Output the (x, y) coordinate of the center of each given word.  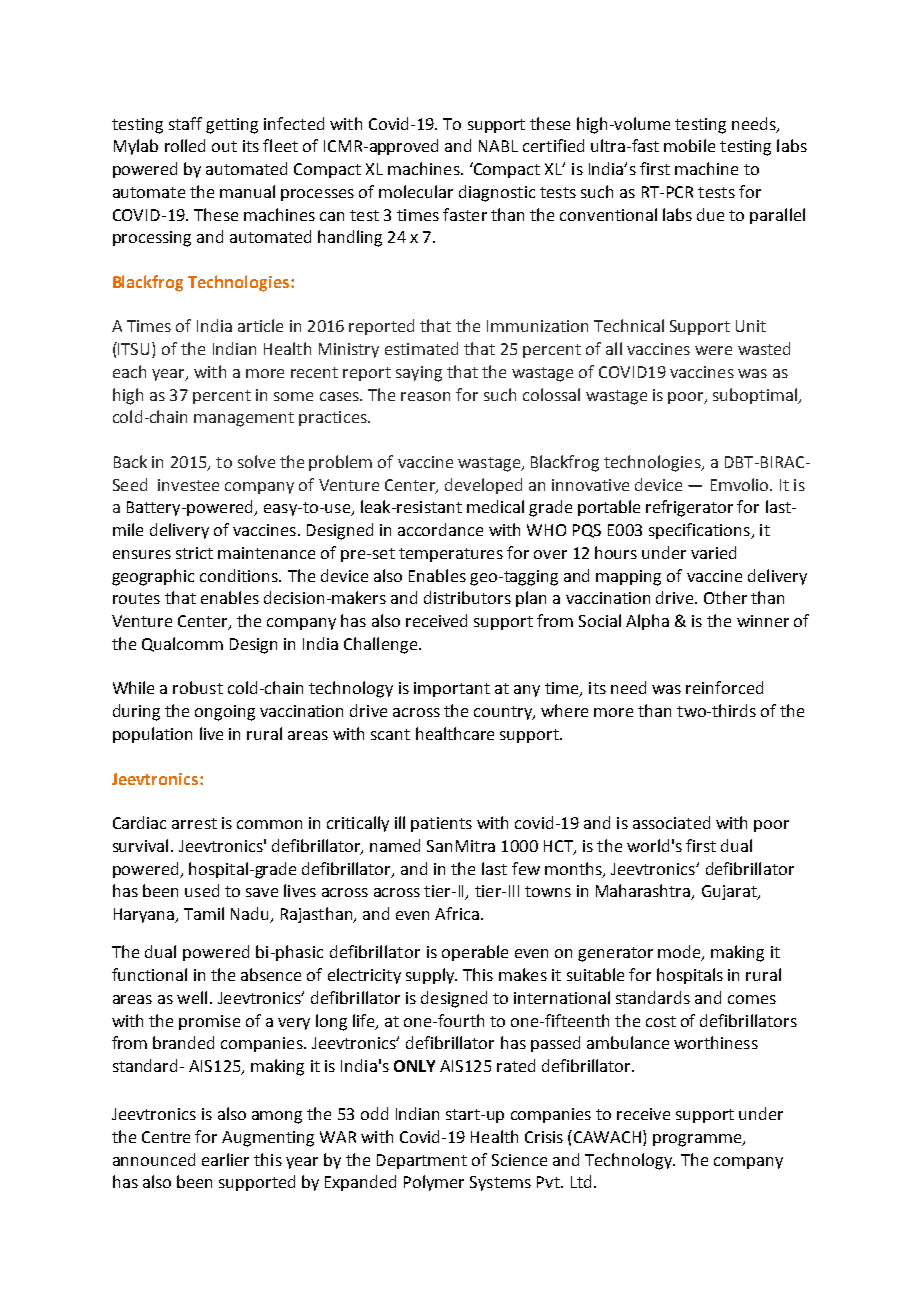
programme (698, 1140)
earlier (225, 1159)
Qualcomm (182, 644)
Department (422, 1161)
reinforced (724, 687)
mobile (689, 145)
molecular (416, 191)
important (452, 689)
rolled (185, 145)
